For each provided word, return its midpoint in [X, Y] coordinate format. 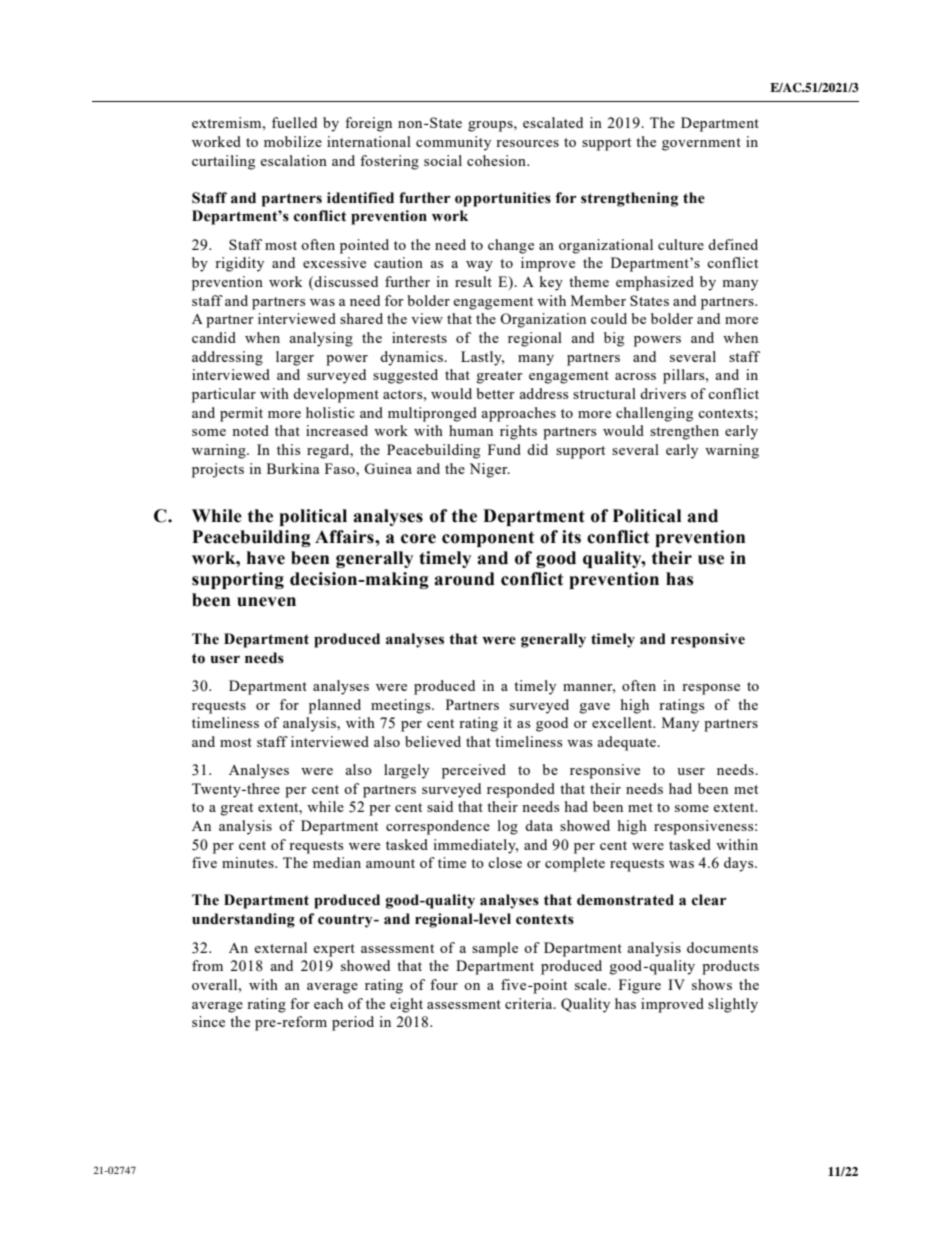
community [453, 143]
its [571, 537]
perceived [474, 771]
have [266, 558]
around [464, 579]
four [444, 984]
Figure [640, 986]
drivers [663, 393]
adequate [628, 743]
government [701, 144]
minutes [249, 862]
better [496, 393]
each [328, 1003]
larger [295, 358]
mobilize [293, 141]
